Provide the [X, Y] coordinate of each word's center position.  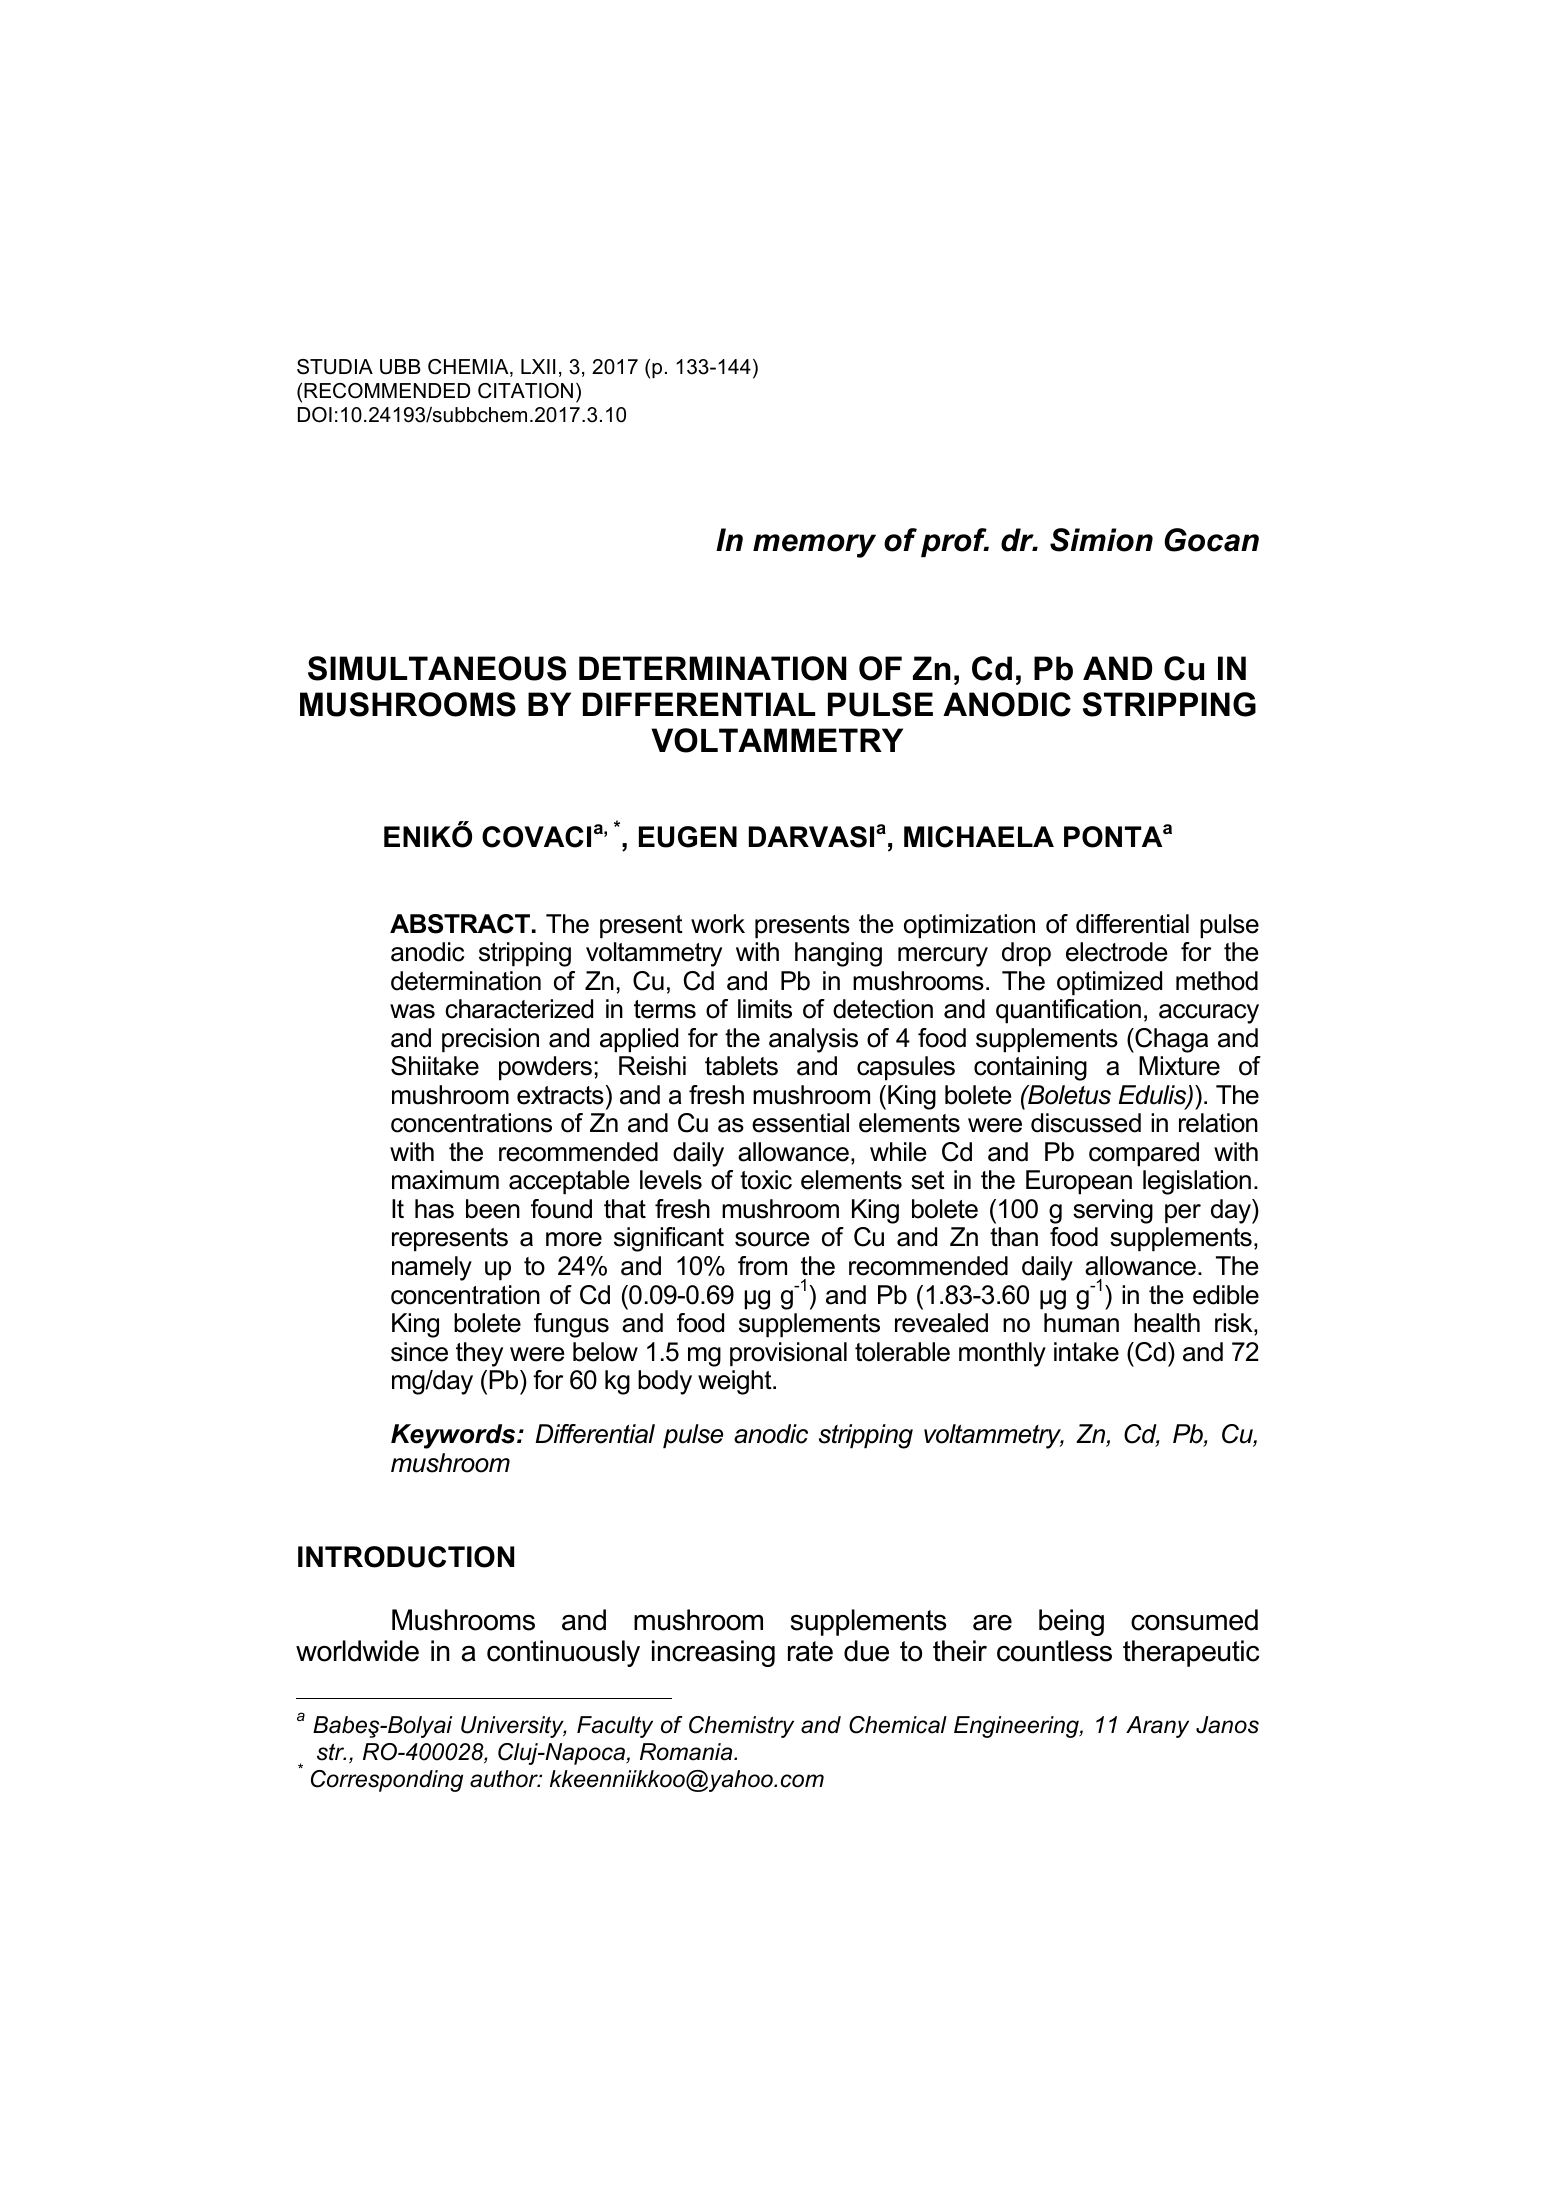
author [505, 1779]
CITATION [525, 391]
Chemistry [741, 1727]
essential [800, 1123]
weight [736, 1382]
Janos [1227, 1725]
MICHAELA [979, 837]
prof [955, 542]
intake [1086, 1352]
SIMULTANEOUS [437, 668]
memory [814, 546]
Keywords [454, 1436]
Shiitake [435, 1066]
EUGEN [688, 837]
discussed [1086, 1123]
